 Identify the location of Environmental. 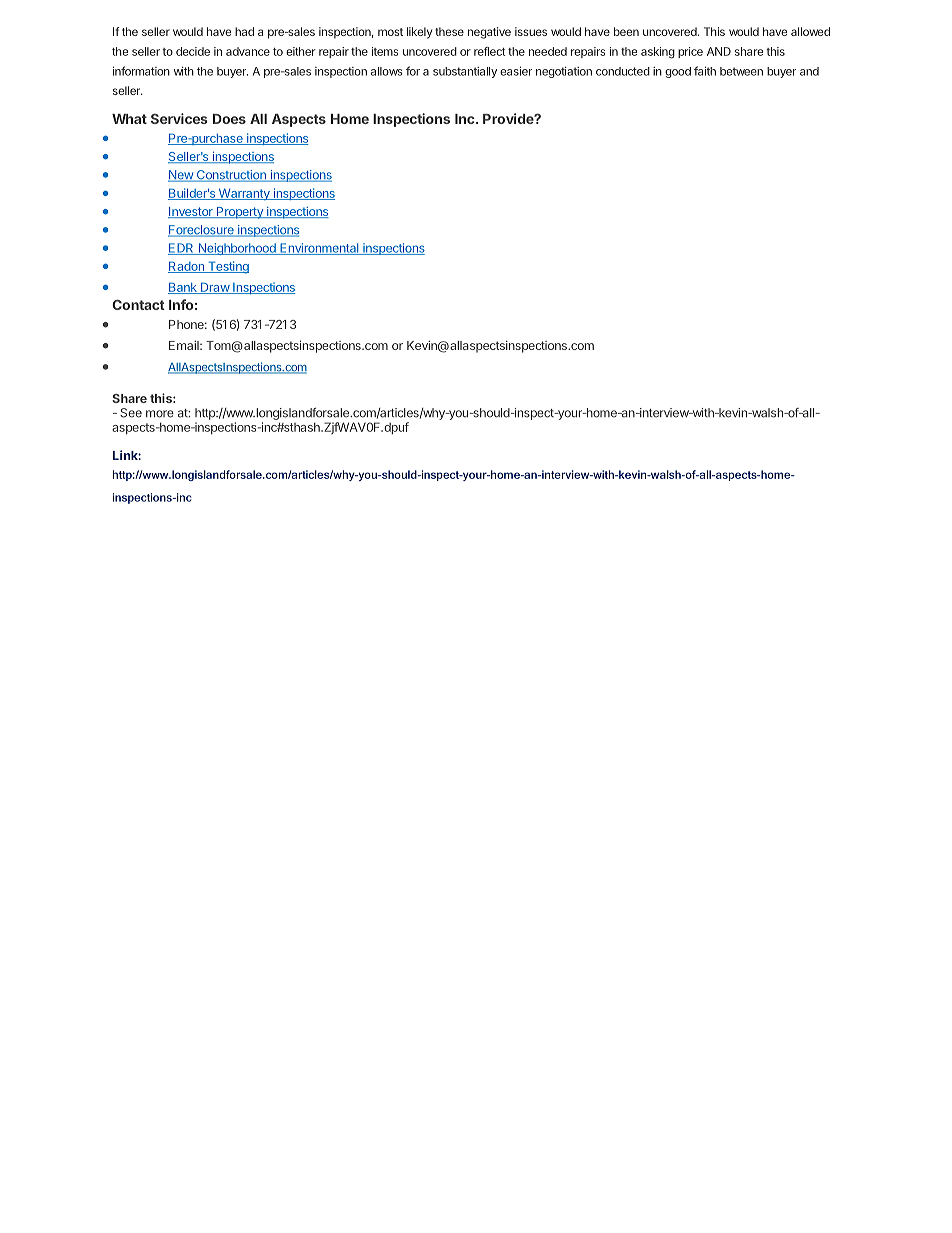
(319, 249).
